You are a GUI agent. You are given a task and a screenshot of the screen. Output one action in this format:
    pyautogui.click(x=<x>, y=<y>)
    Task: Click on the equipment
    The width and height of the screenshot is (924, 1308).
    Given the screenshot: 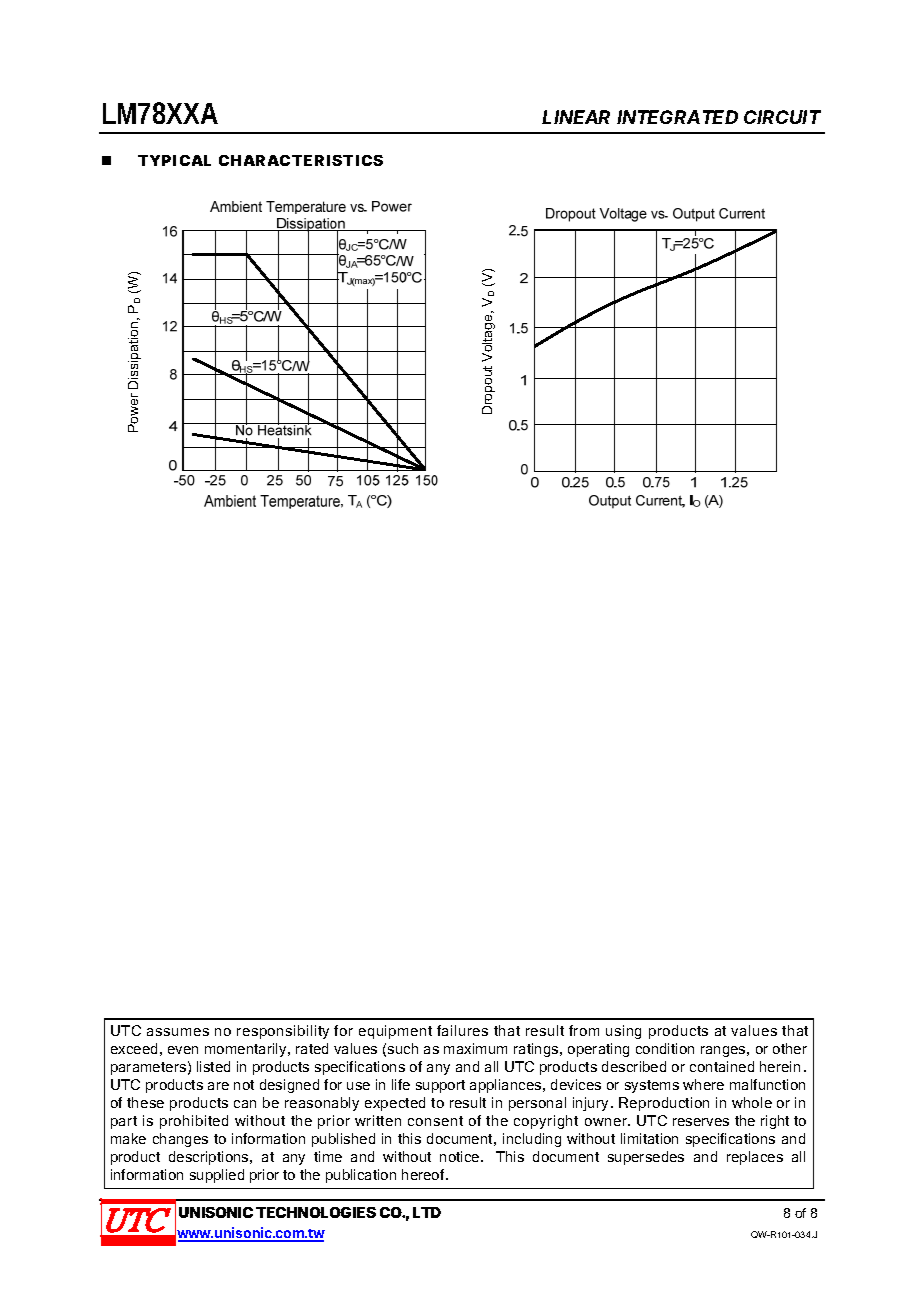 What is the action you would take?
    pyautogui.click(x=395, y=1032)
